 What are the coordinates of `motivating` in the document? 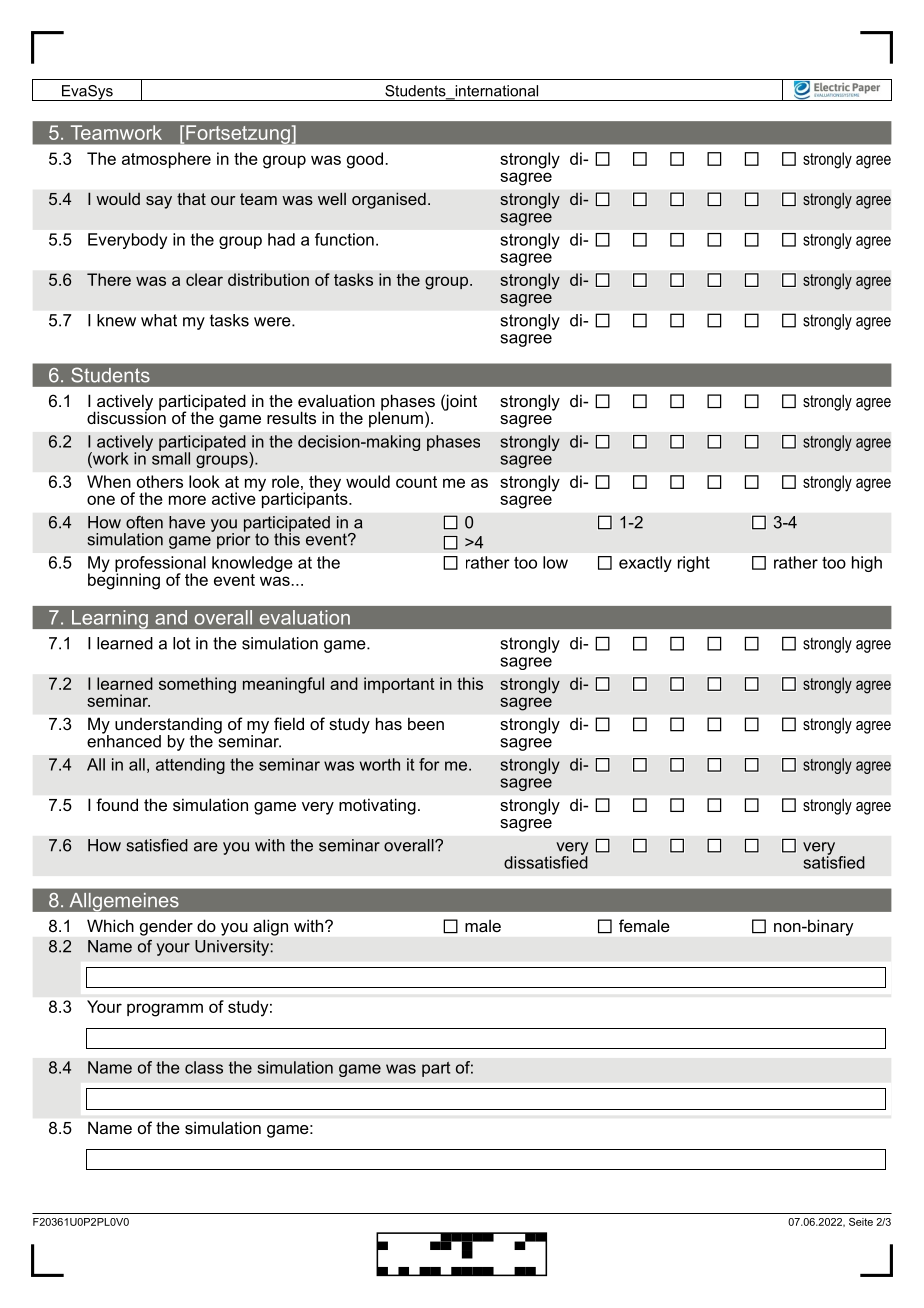 It's located at (377, 806).
